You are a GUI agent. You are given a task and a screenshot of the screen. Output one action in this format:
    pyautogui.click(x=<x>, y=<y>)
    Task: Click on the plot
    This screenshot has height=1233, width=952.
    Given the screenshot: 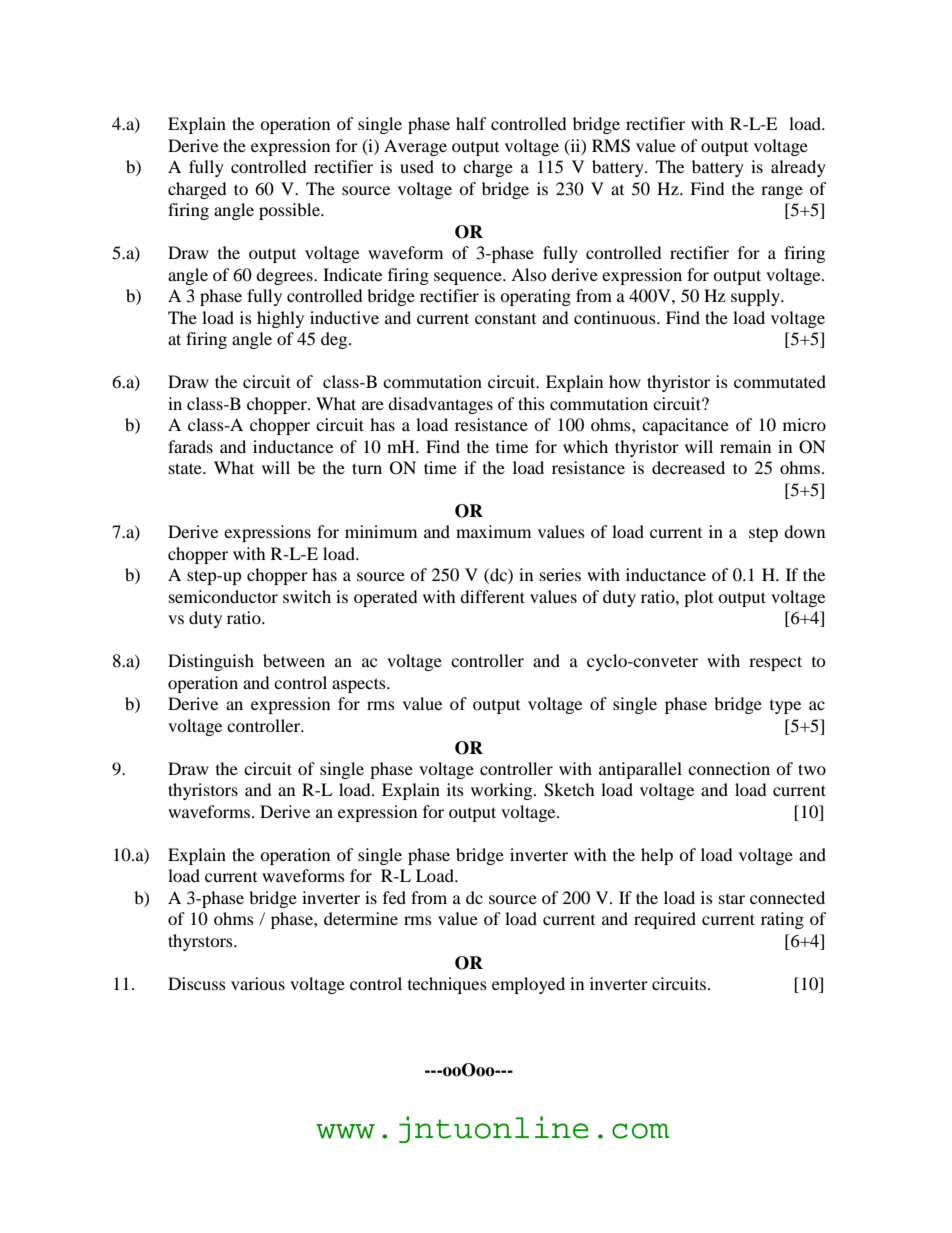 What is the action you would take?
    pyautogui.click(x=698, y=598)
